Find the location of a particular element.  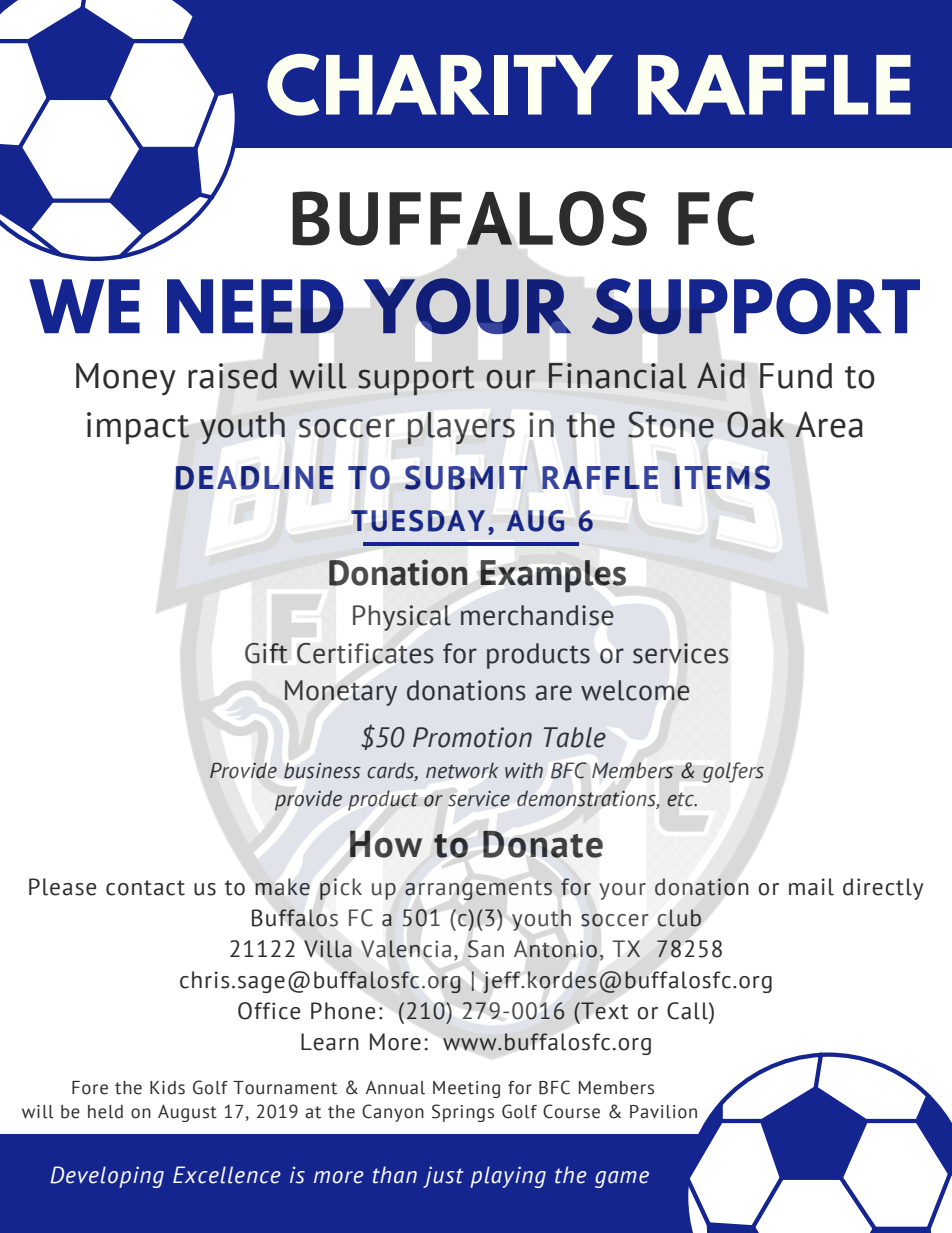

network is located at coordinates (462, 770).
